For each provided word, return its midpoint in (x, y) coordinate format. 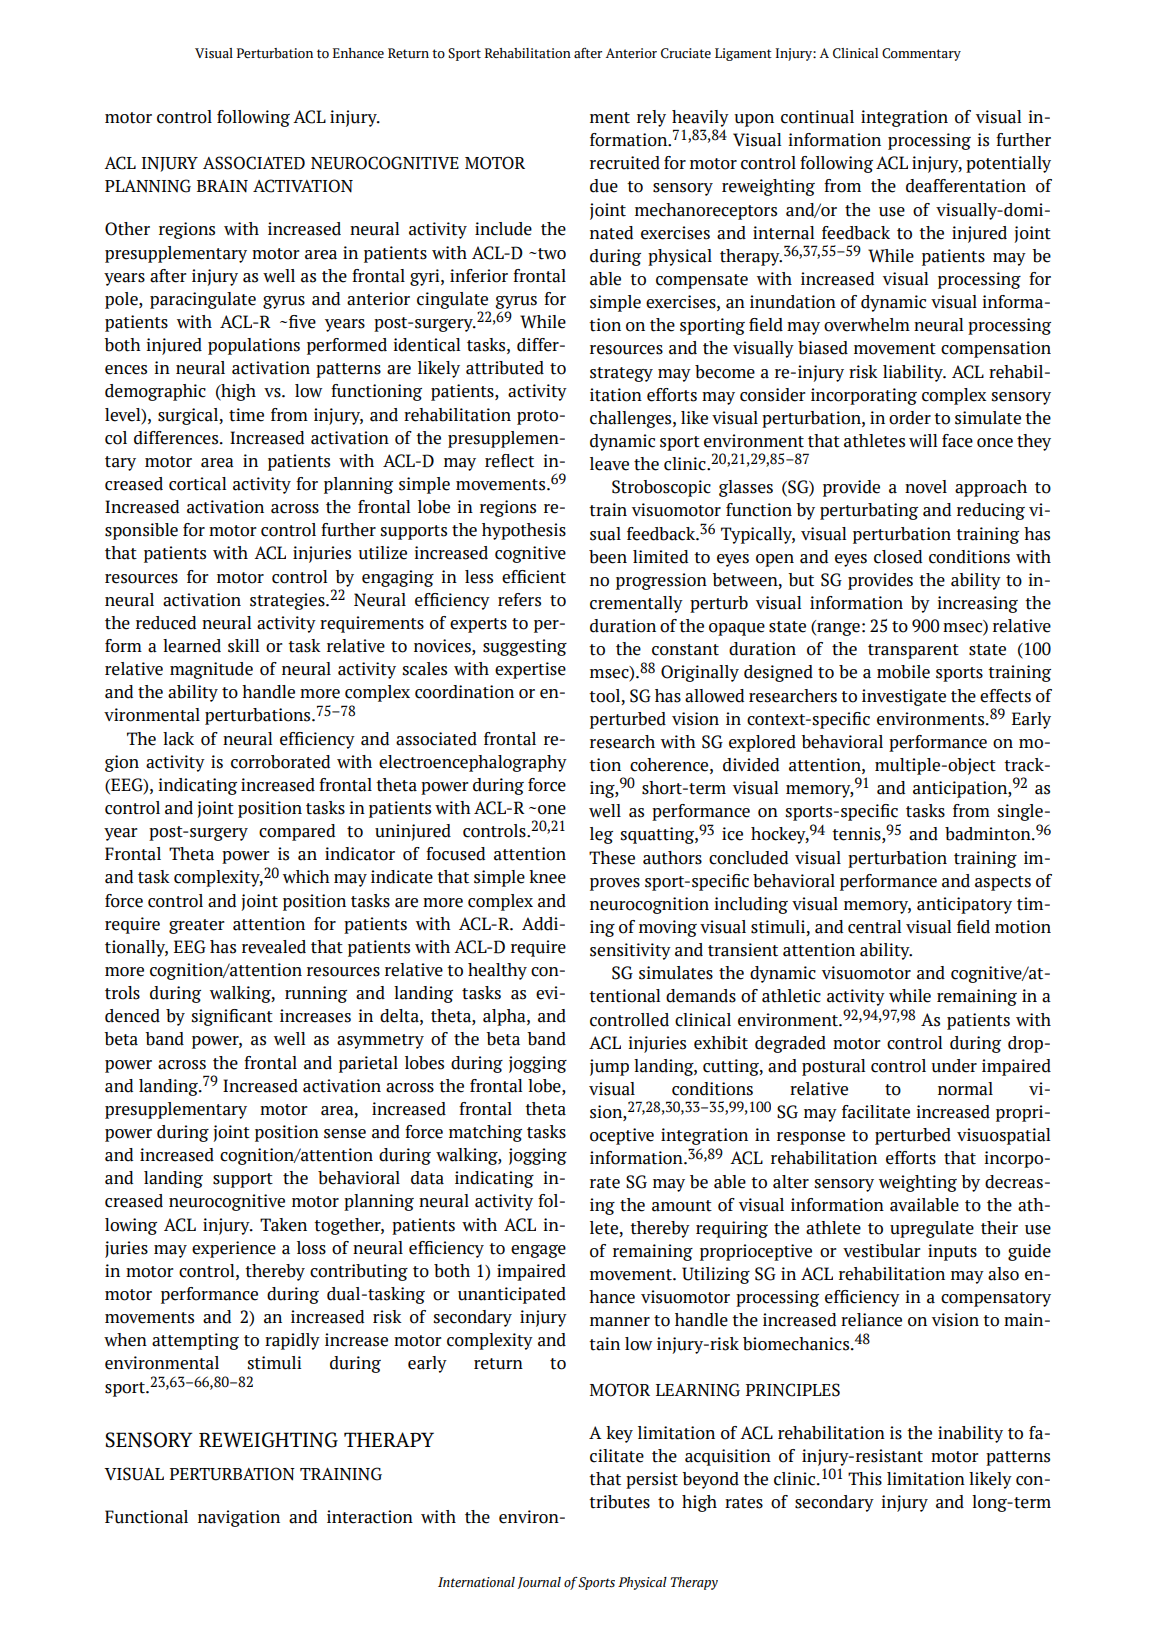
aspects (1003, 883)
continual (817, 117)
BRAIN (222, 186)
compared (297, 832)
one (552, 810)
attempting (195, 1341)
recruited (625, 163)
